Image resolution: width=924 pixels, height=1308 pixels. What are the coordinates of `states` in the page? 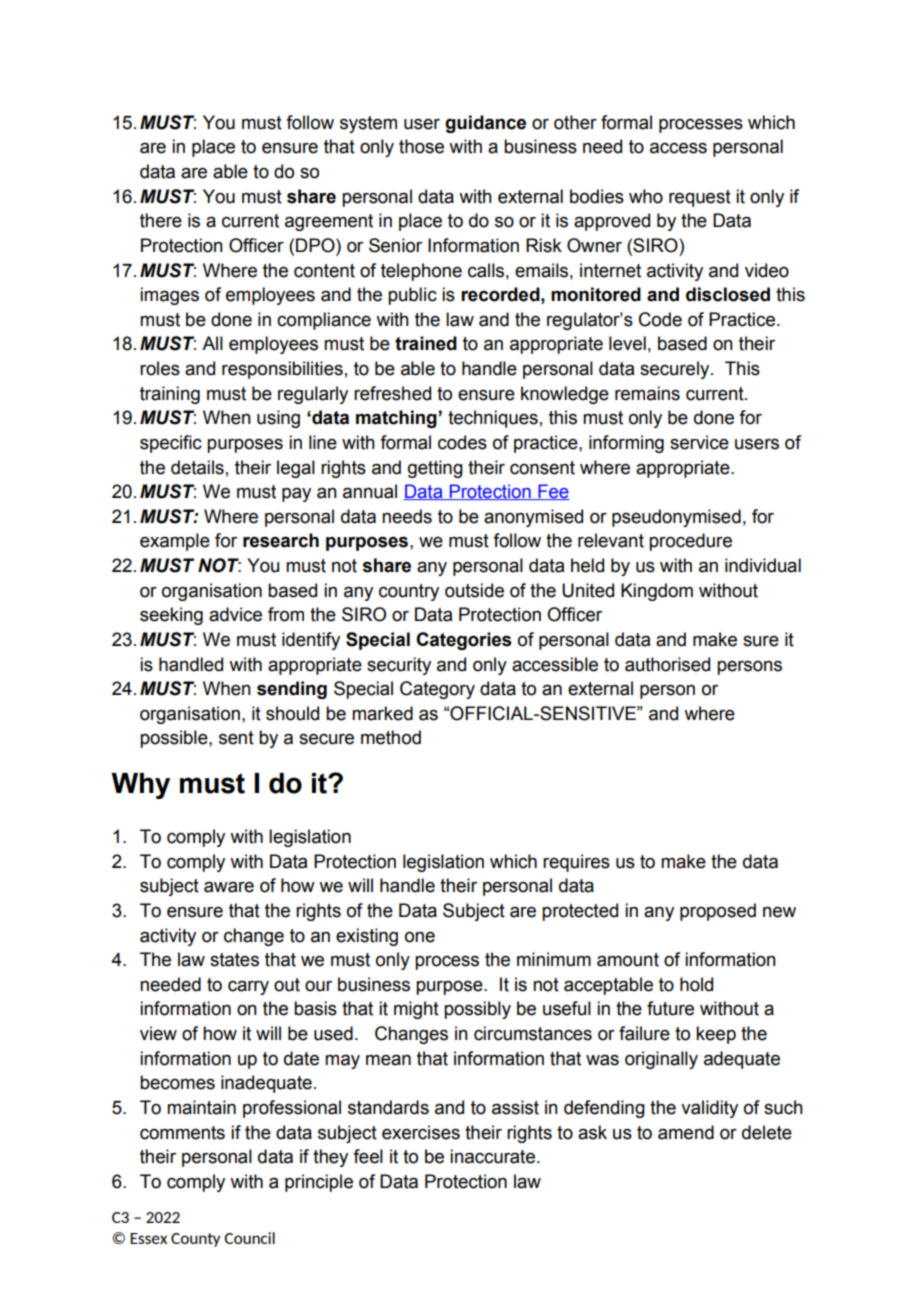 It's located at (234, 960).
